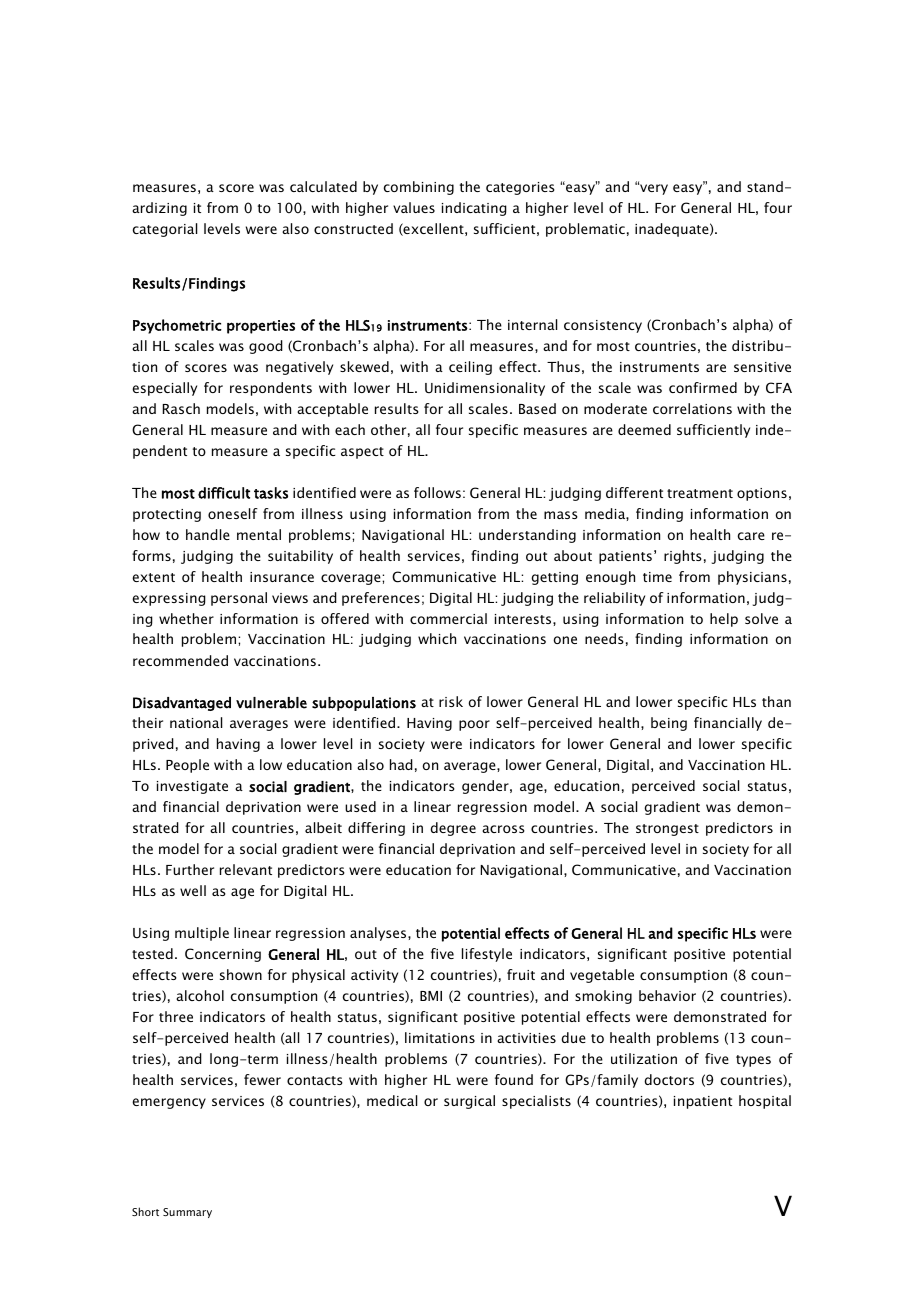  What do you see at coordinates (653, 189) in the image?
I see `very` at bounding box center [653, 189].
